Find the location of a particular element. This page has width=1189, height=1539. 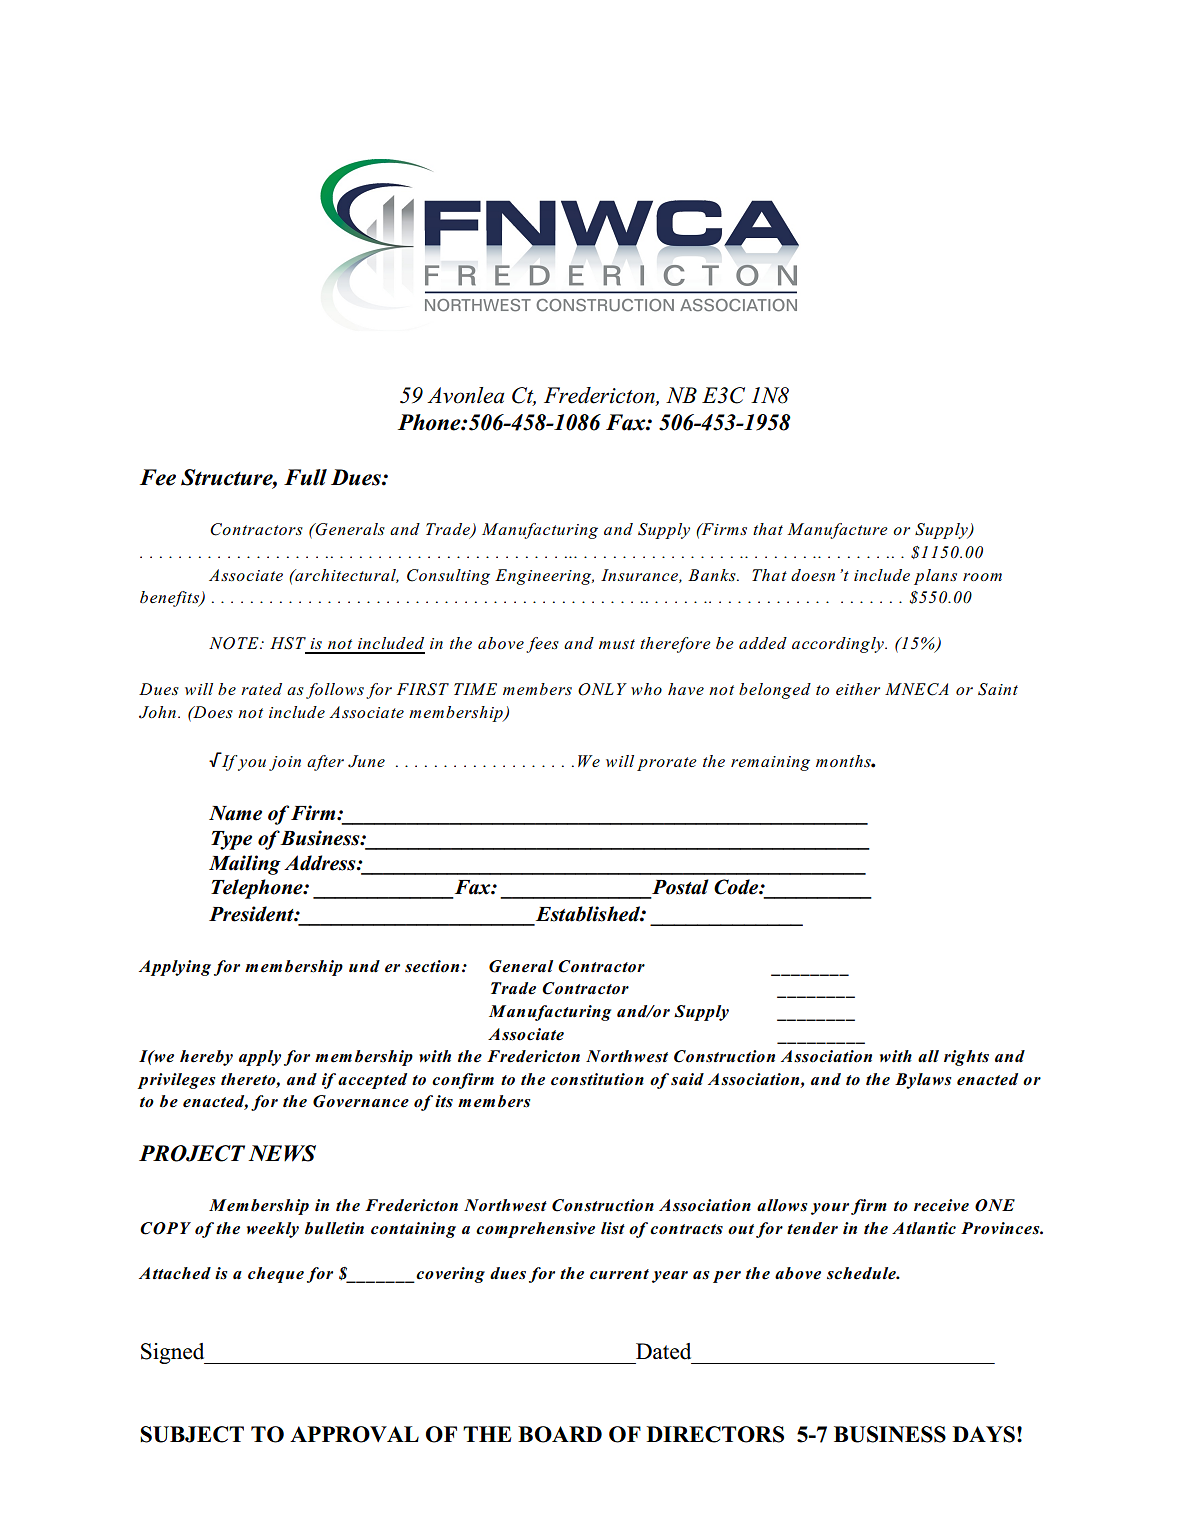

receive is located at coordinates (941, 1205).
